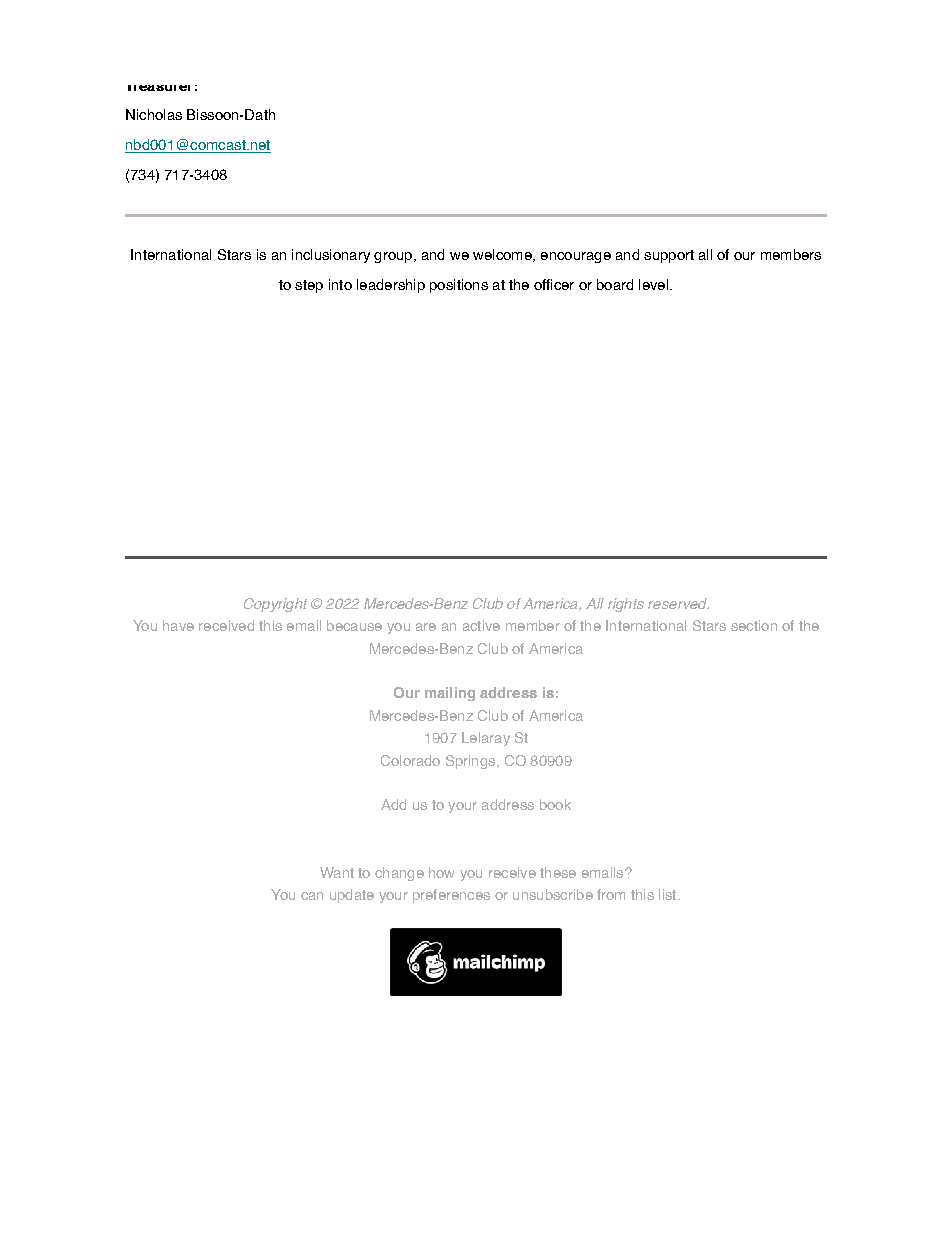  Describe the element at coordinates (441, 872) in the screenshot. I see `how` at that location.
